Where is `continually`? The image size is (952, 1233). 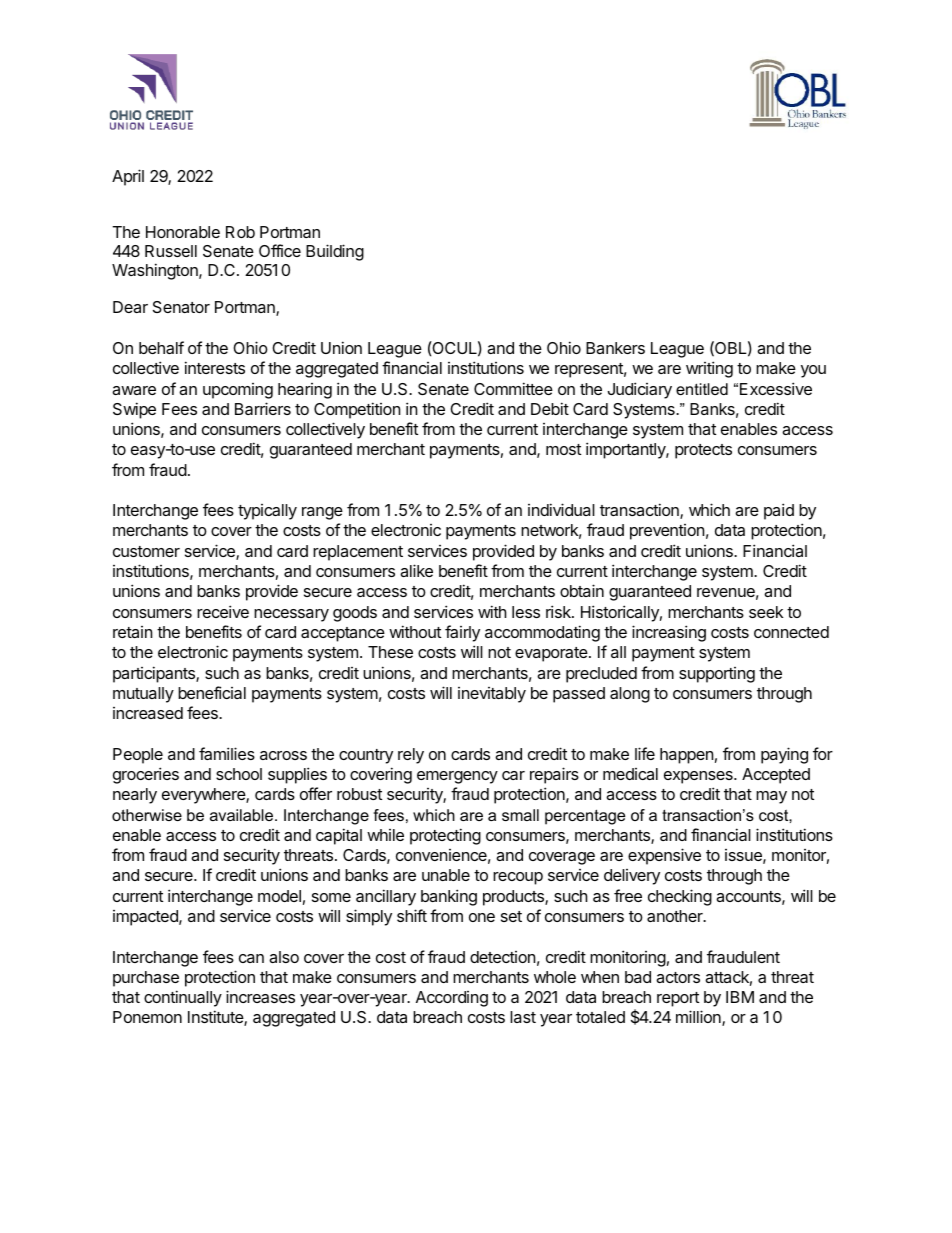
continually is located at coordinates (183, 998).
